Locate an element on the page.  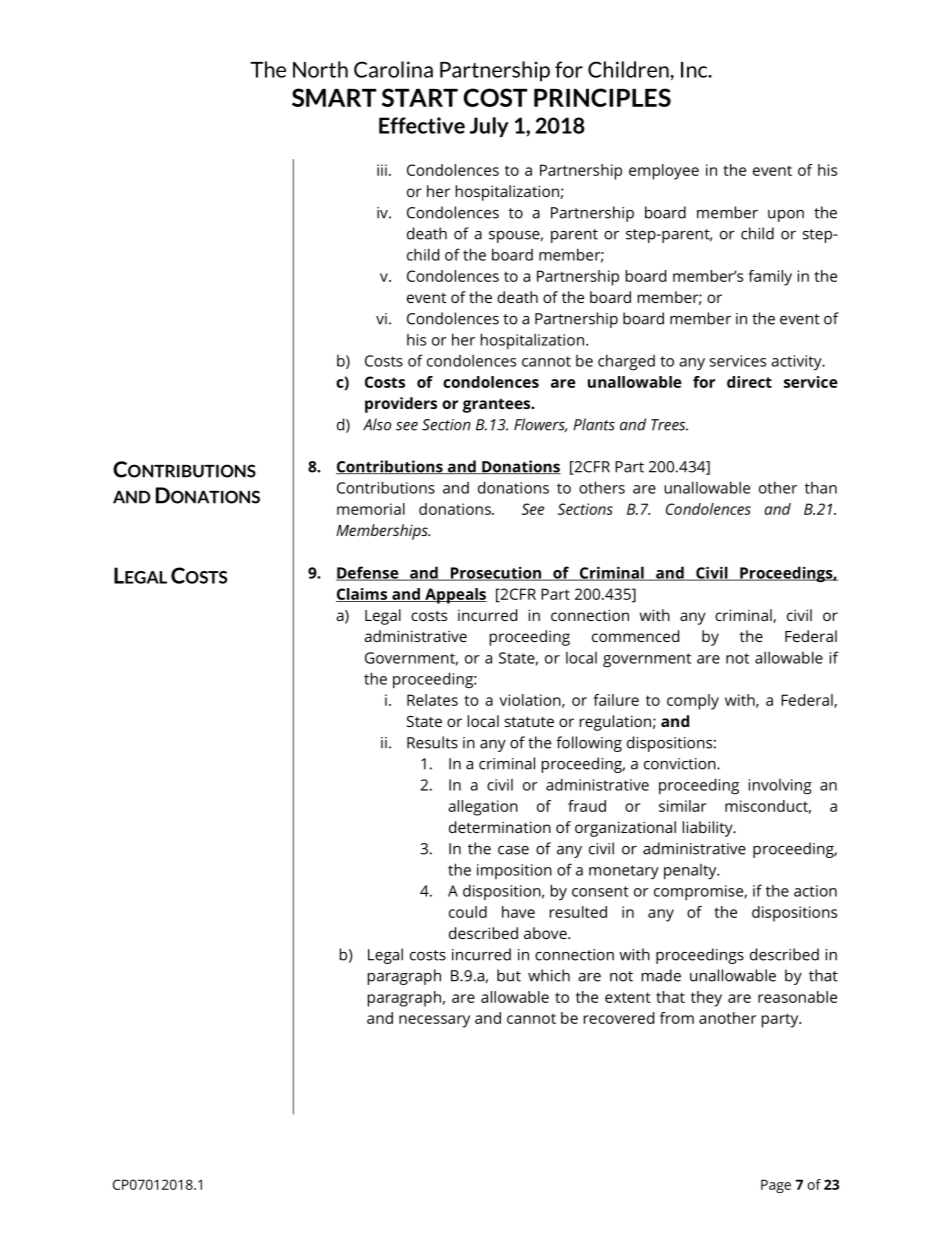
action is located at coordinates (815, 891).
